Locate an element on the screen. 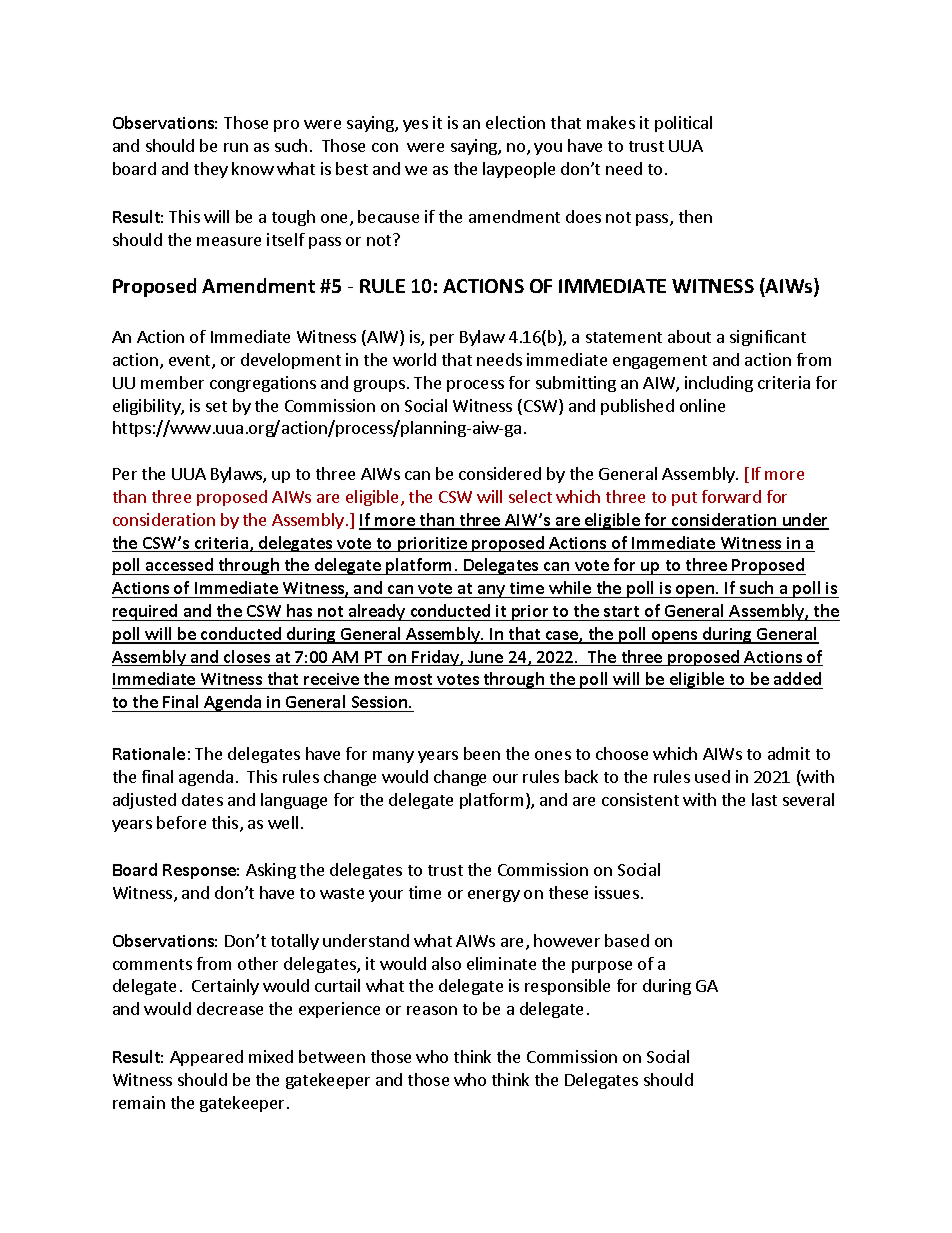 This screenshot has height=1233, width=952. been is located at coordinates (482, 753).
